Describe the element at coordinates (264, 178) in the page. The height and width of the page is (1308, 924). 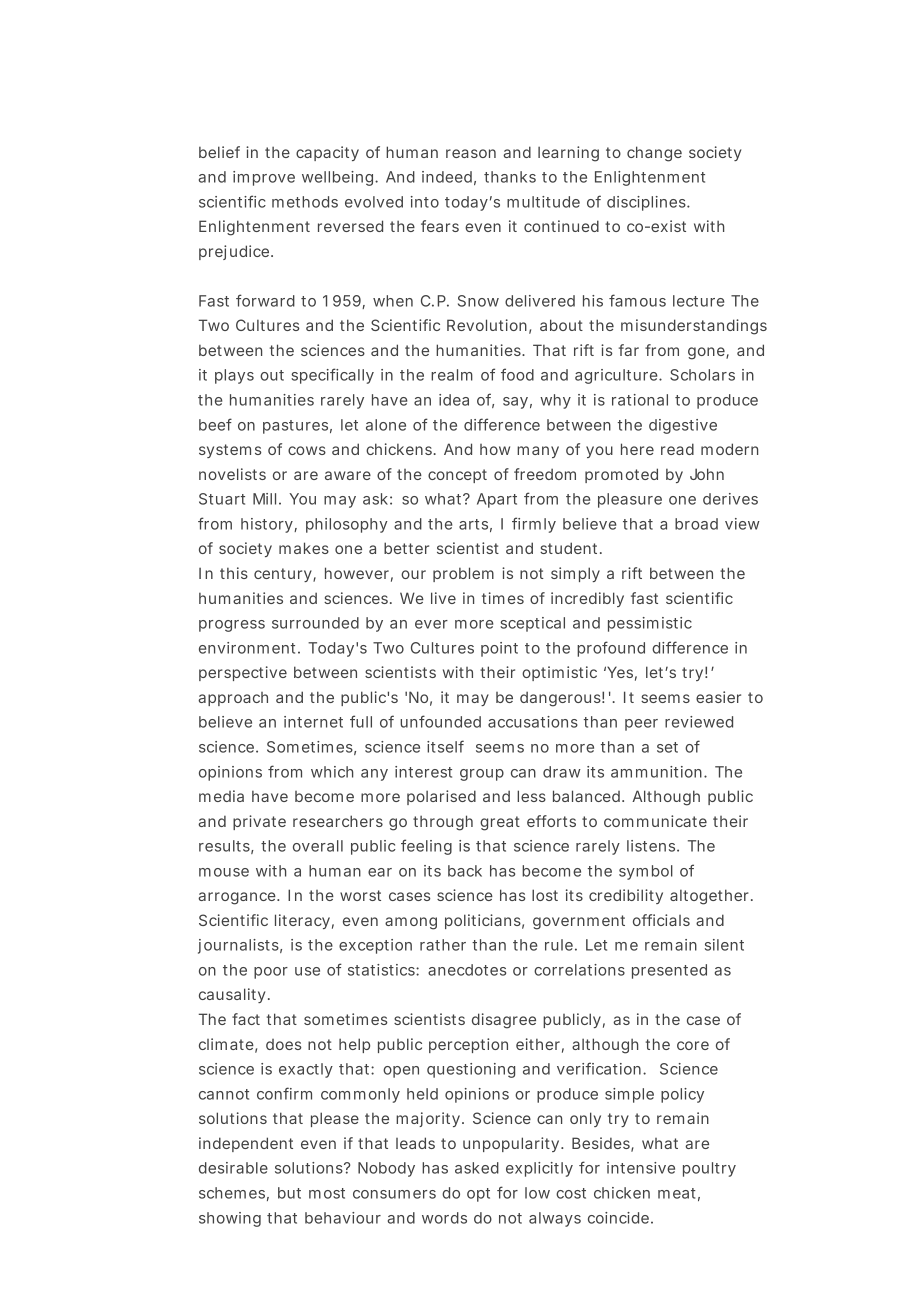
I see `improve` at that location.
